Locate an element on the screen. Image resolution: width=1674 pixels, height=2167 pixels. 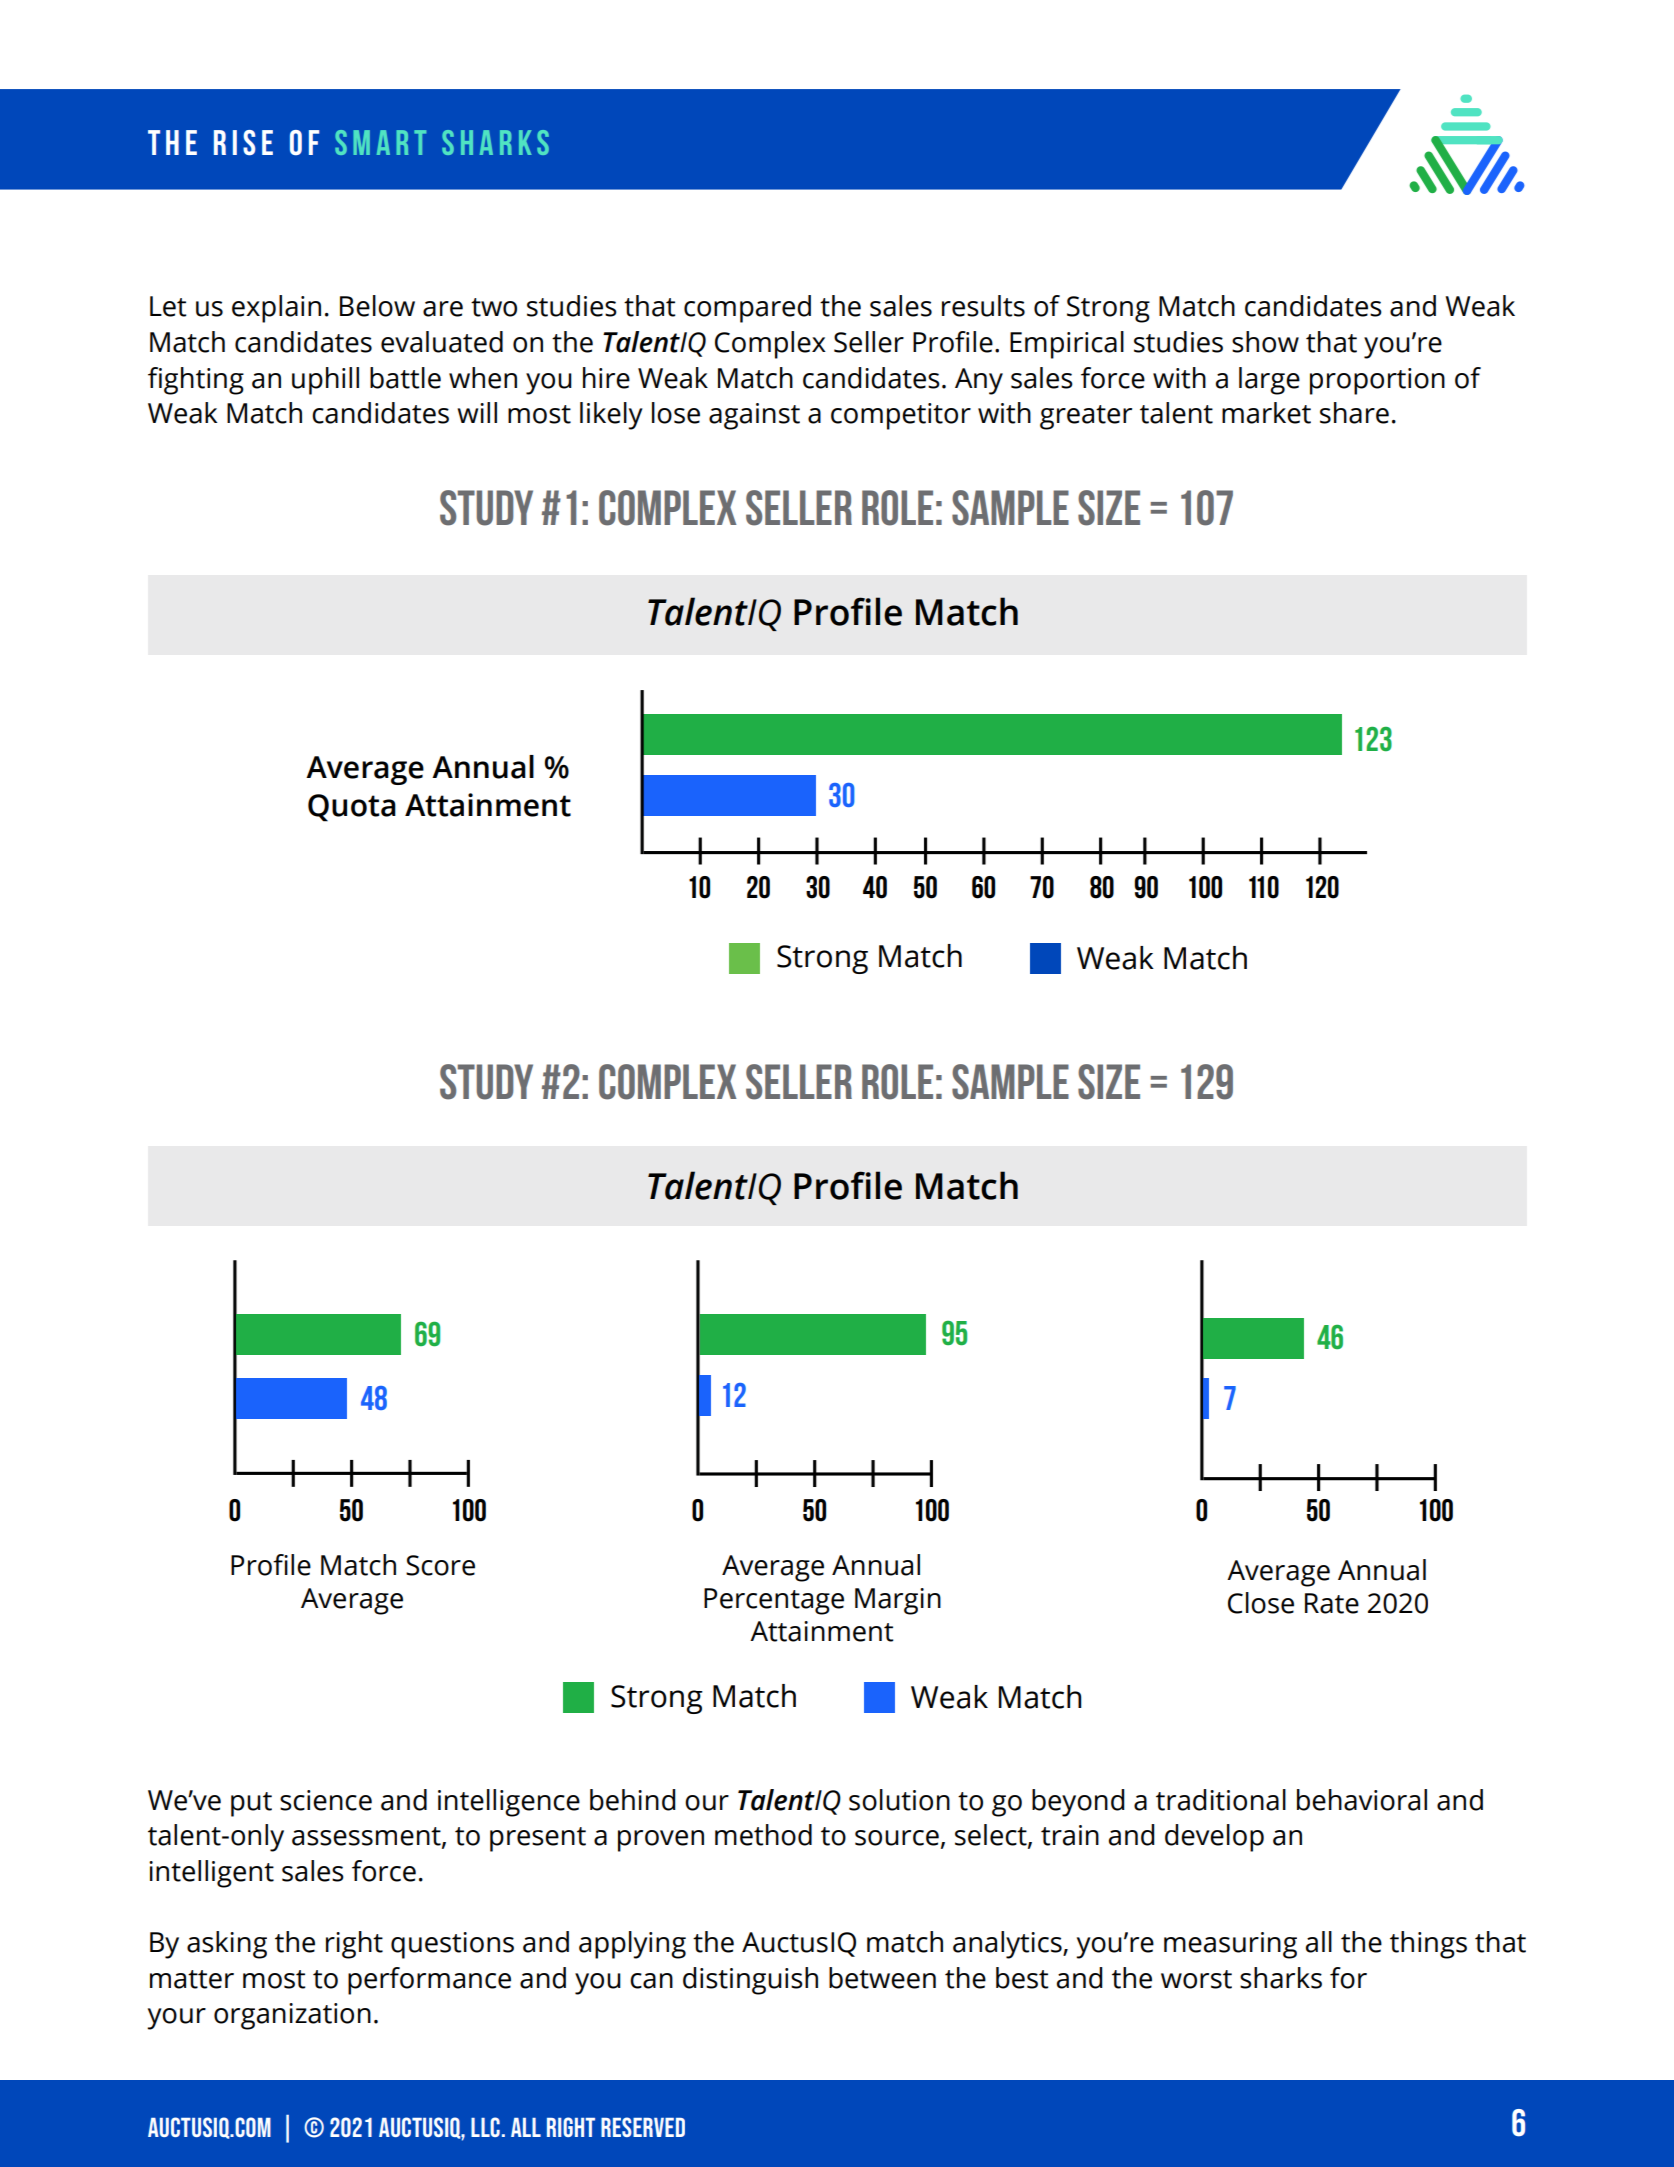
distinguish is located at coordinates (750, 1981).
